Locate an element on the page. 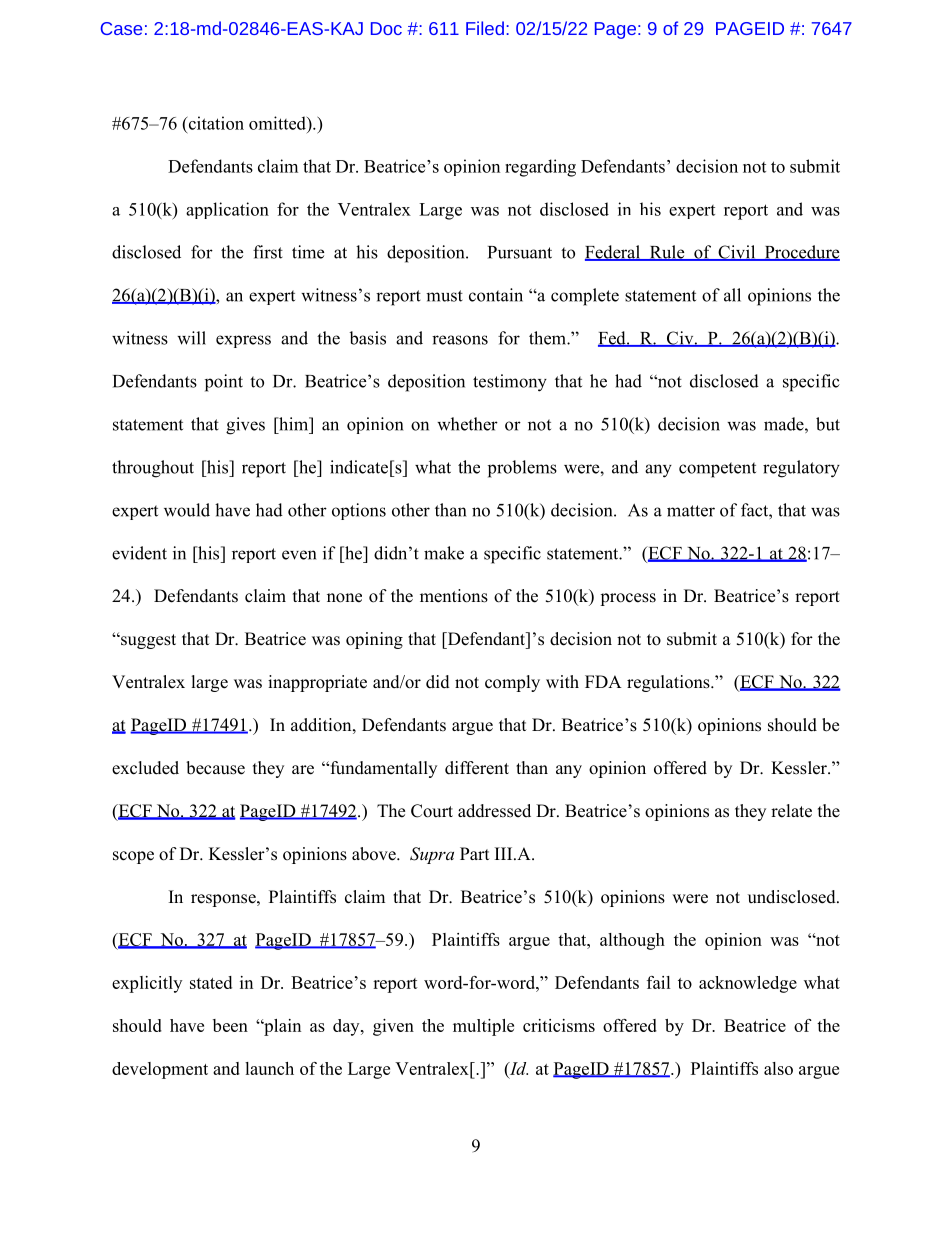 The height and width of the document is (1233, 952). regarding is located at coordinates (540, 168).
